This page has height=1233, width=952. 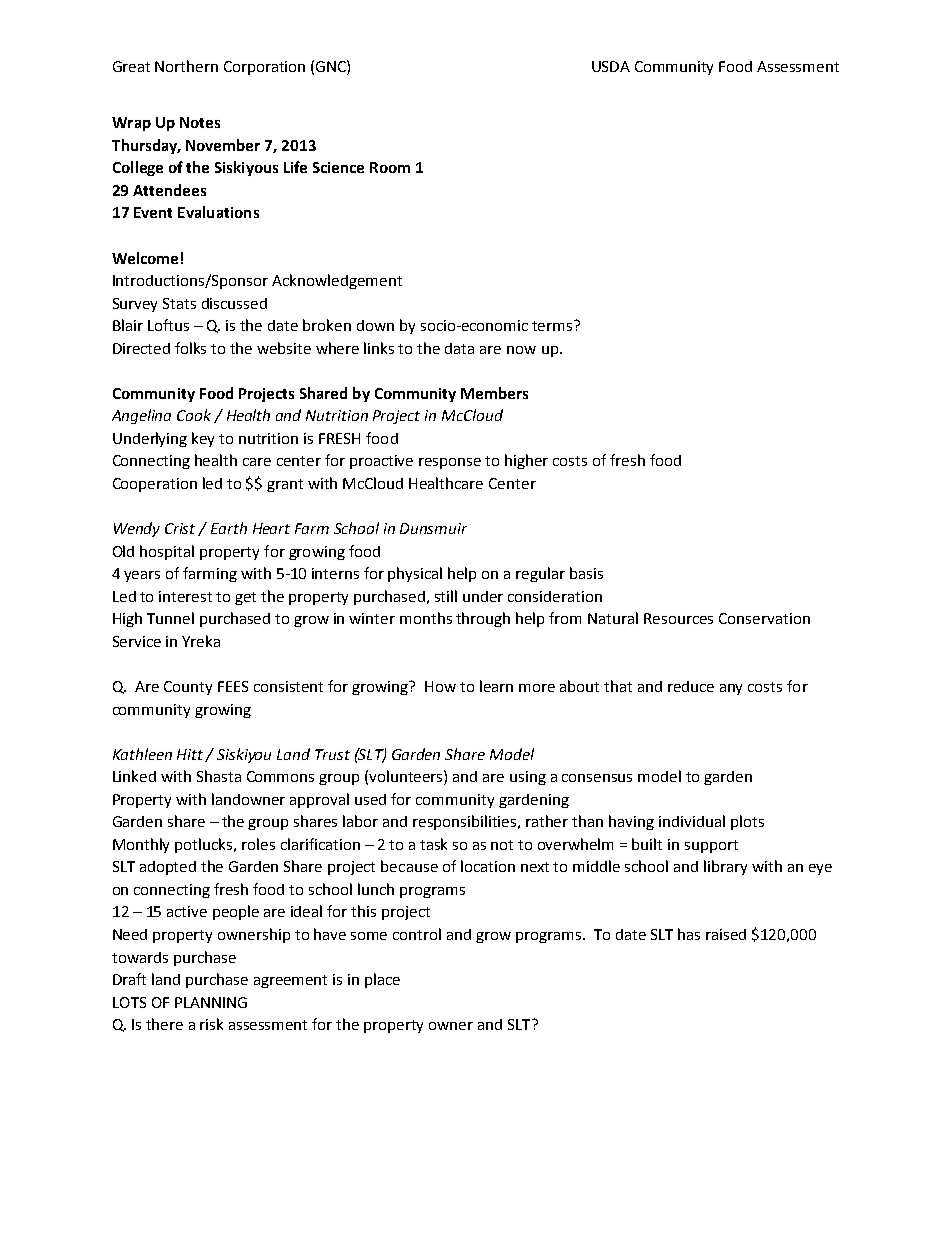 What do you see at coordinates (382, 980) in the page?
I see `place` at bounding box center [382, 980].
